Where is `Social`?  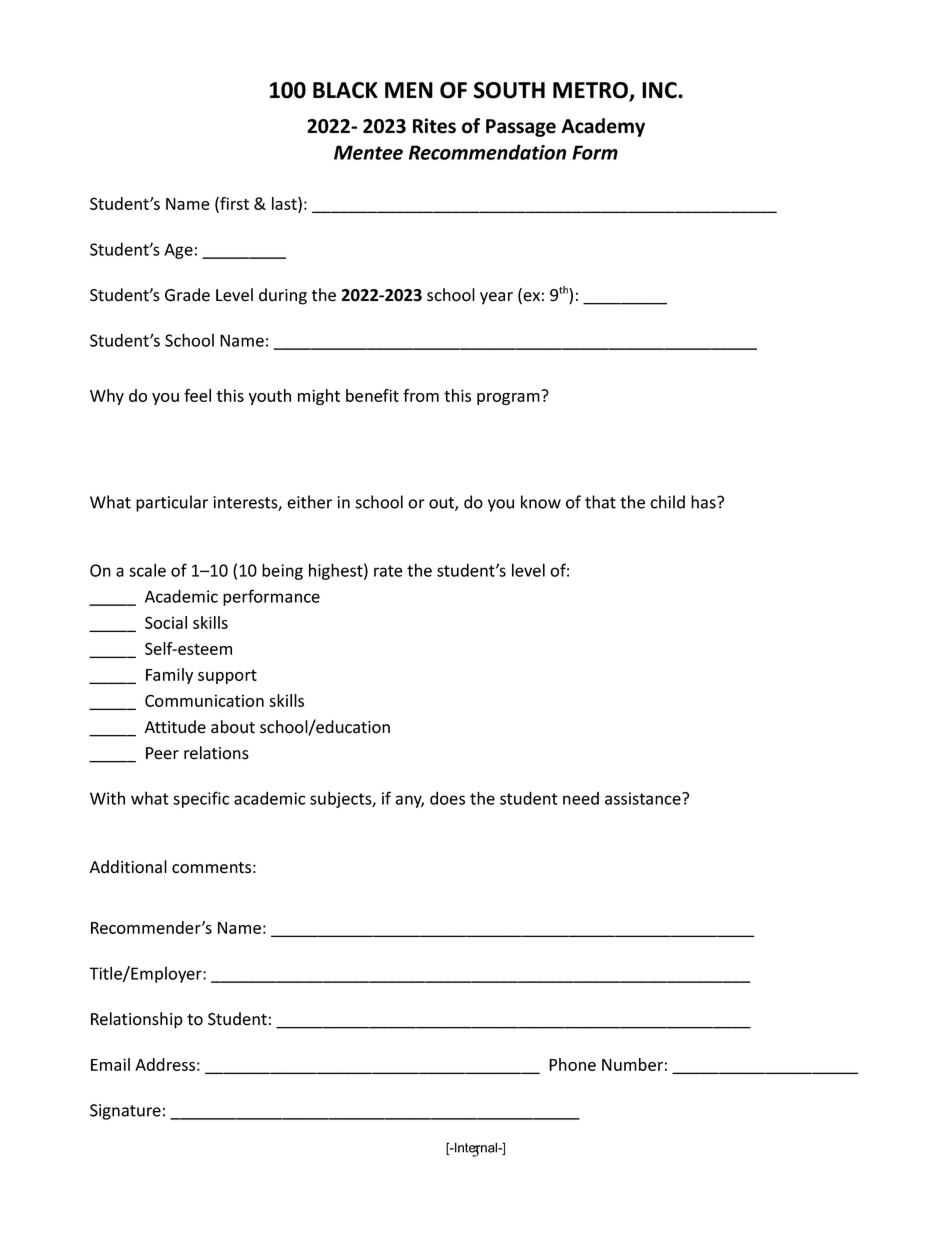 Social is located at coordinates (166, 622).
